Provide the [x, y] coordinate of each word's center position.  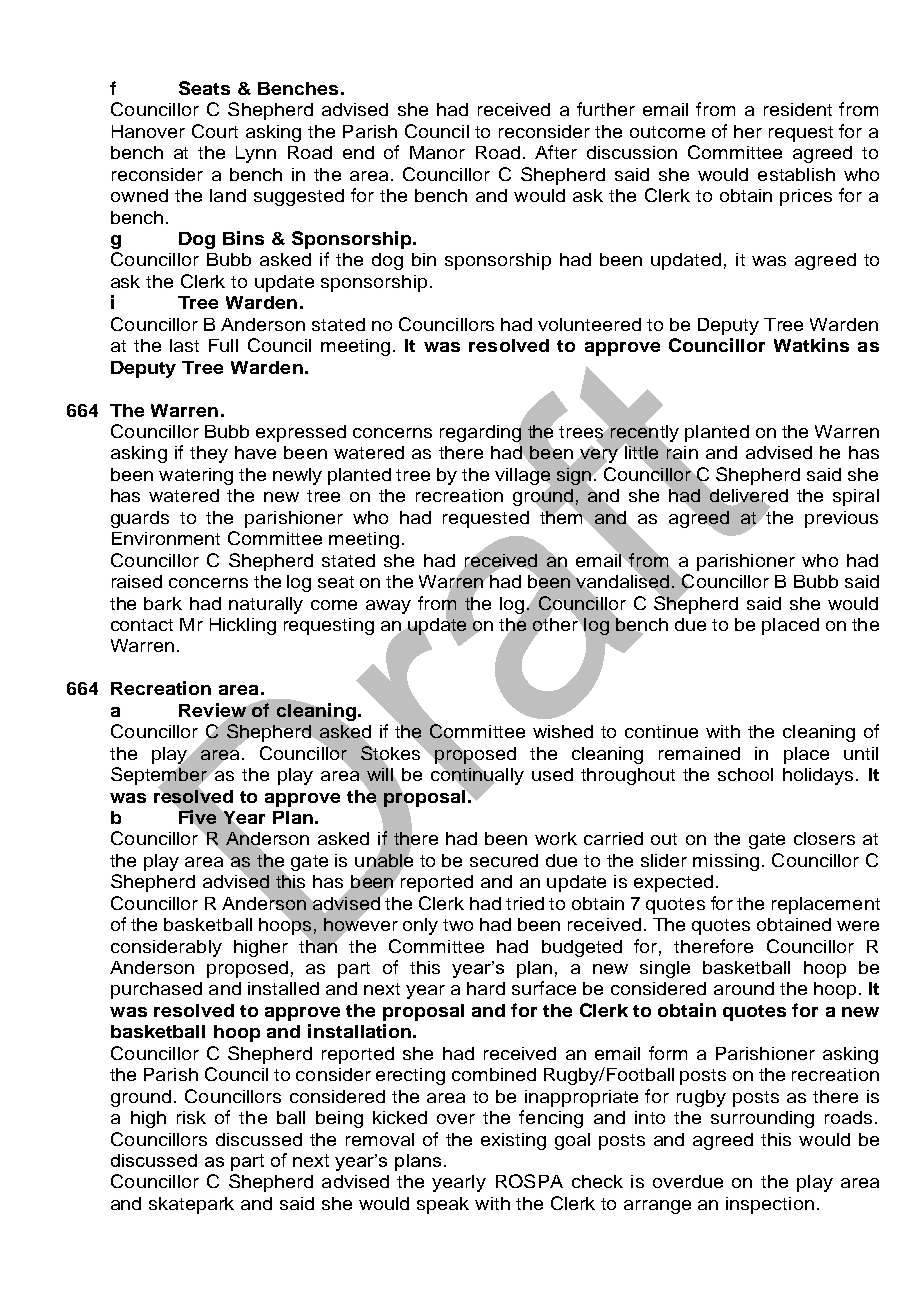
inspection [770, 1205]
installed [283, 988]
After [556, 152]
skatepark [191, 1205]
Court [215, 131]
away [388, 607]
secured [504, 860]
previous [841, 519]
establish [796, 174]
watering [196, 476]
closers [824, 838]
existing [513, 1141]
